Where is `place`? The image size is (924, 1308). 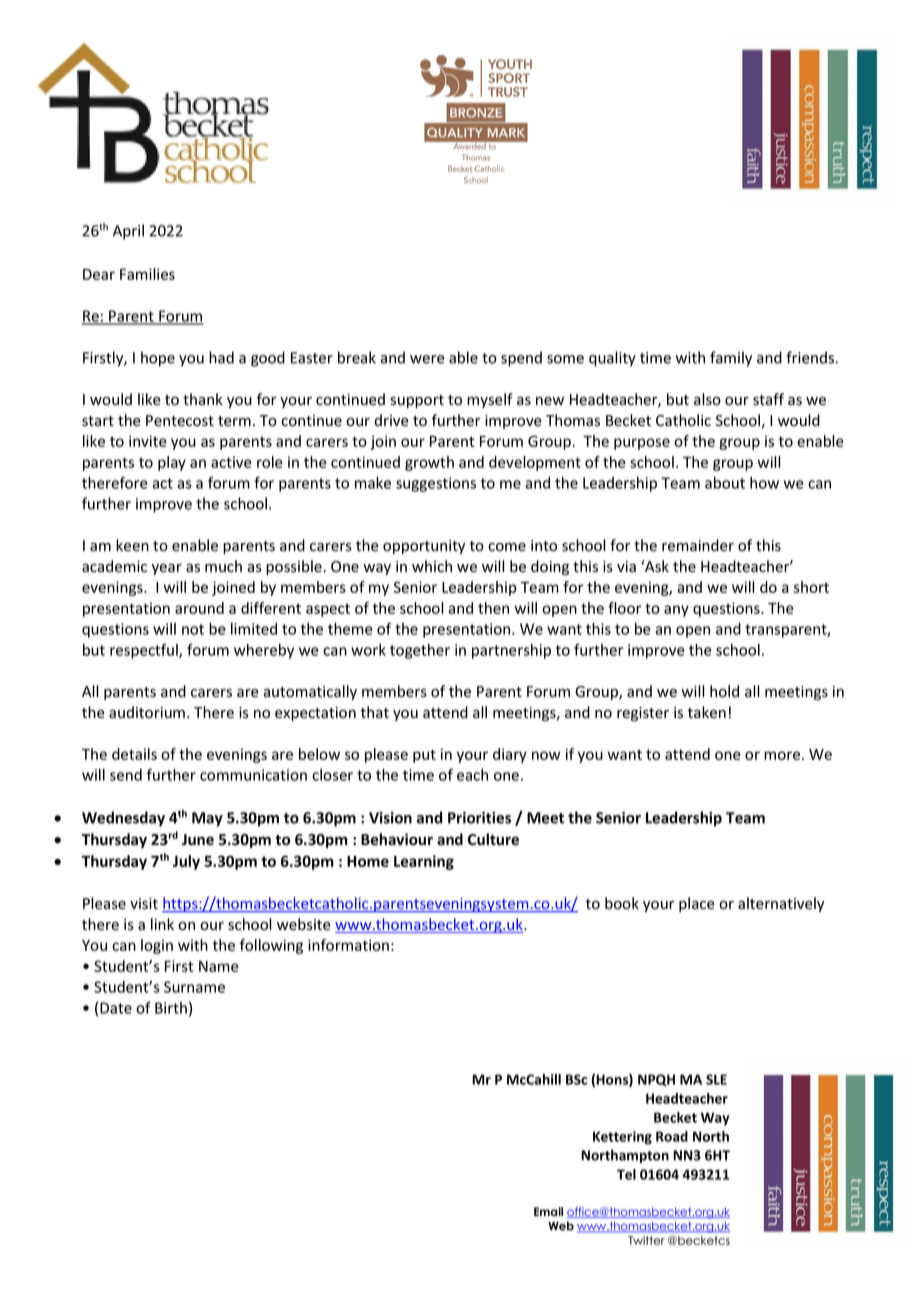
place is located at coordinates (697, 904).
